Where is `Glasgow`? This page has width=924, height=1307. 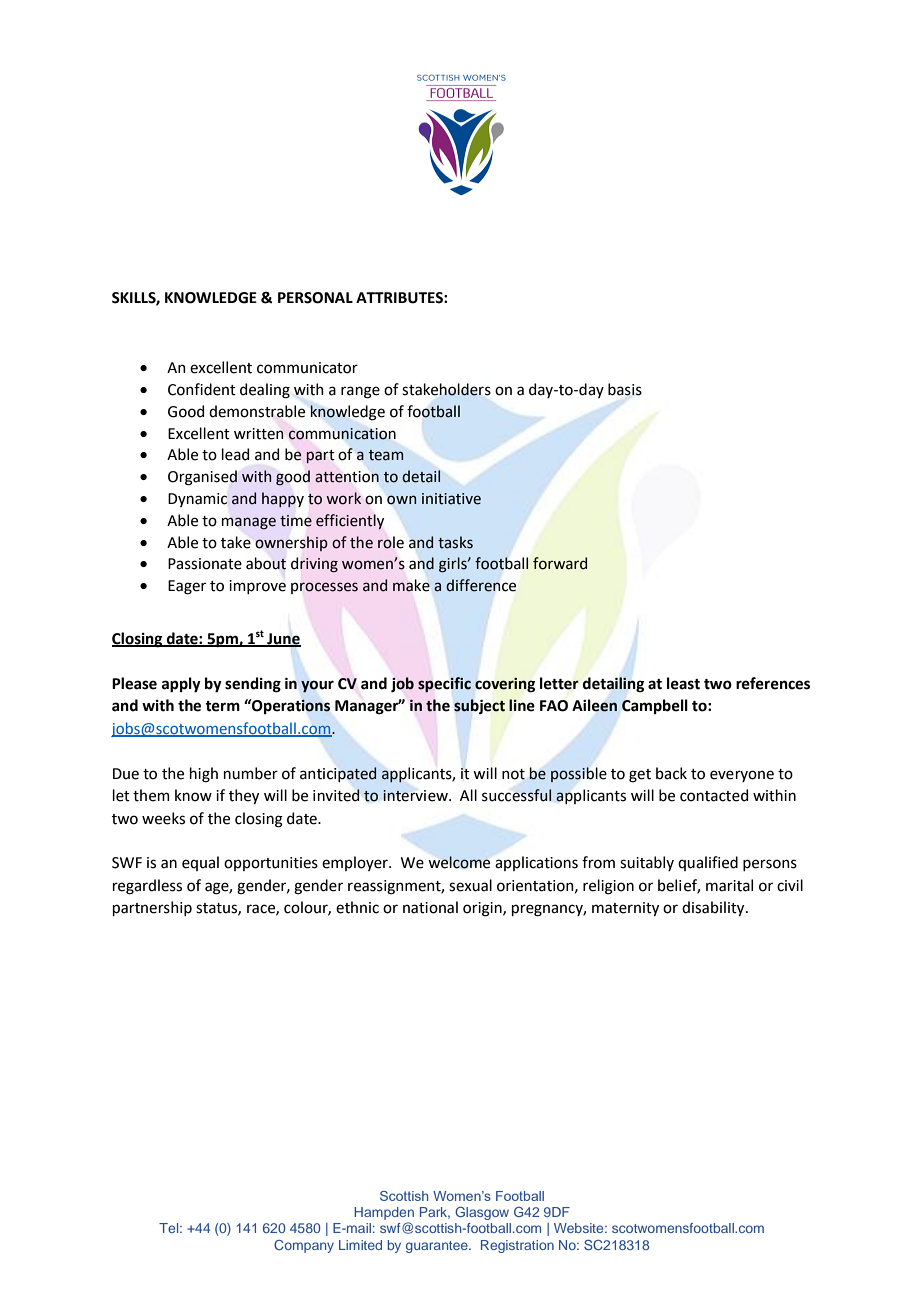
Glasgow is located at coordinates (482, 1213).
